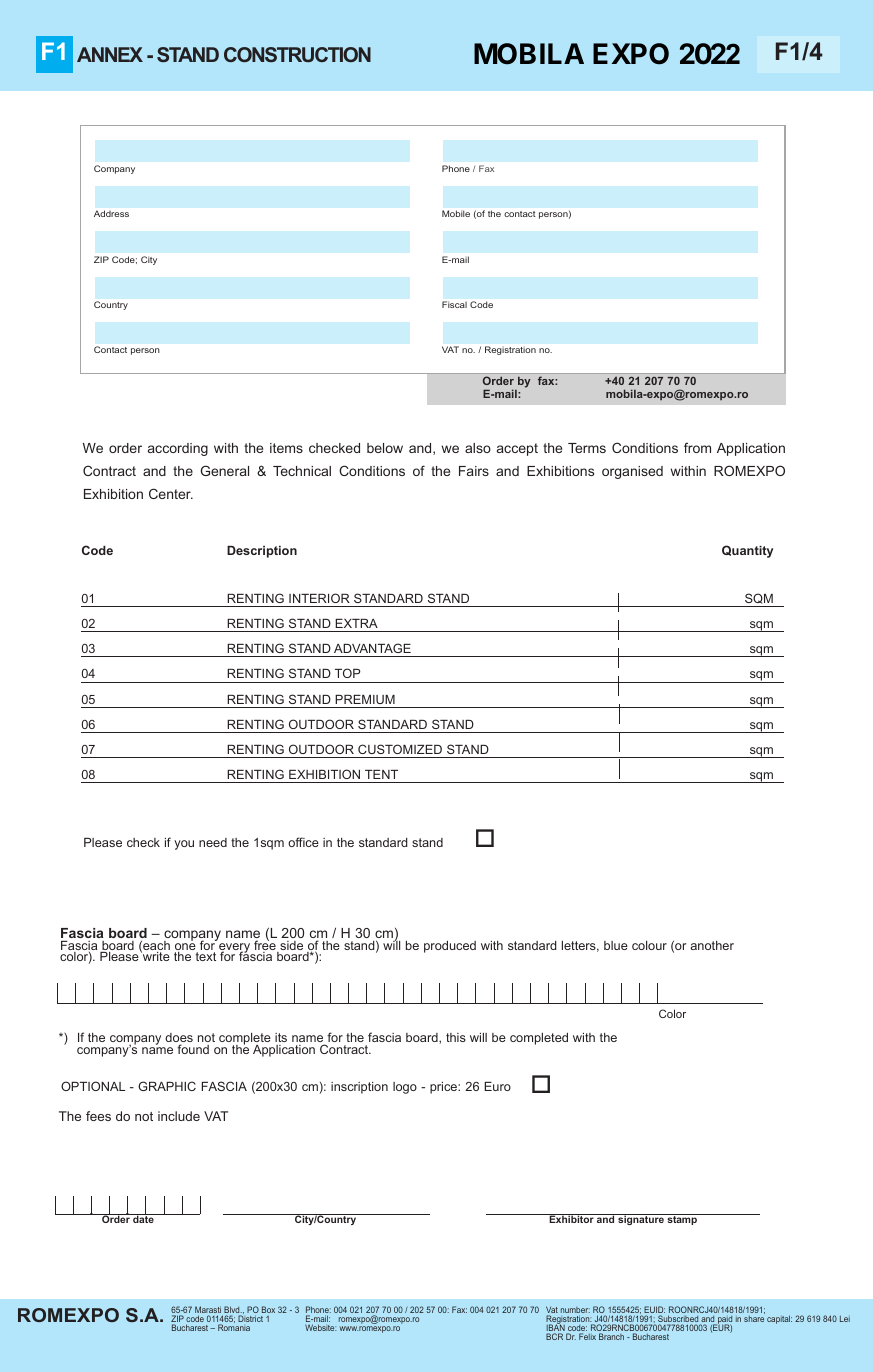  Describe the element at coordinates (234, 1327) in the screenshot. I see `Romania` at that location.
